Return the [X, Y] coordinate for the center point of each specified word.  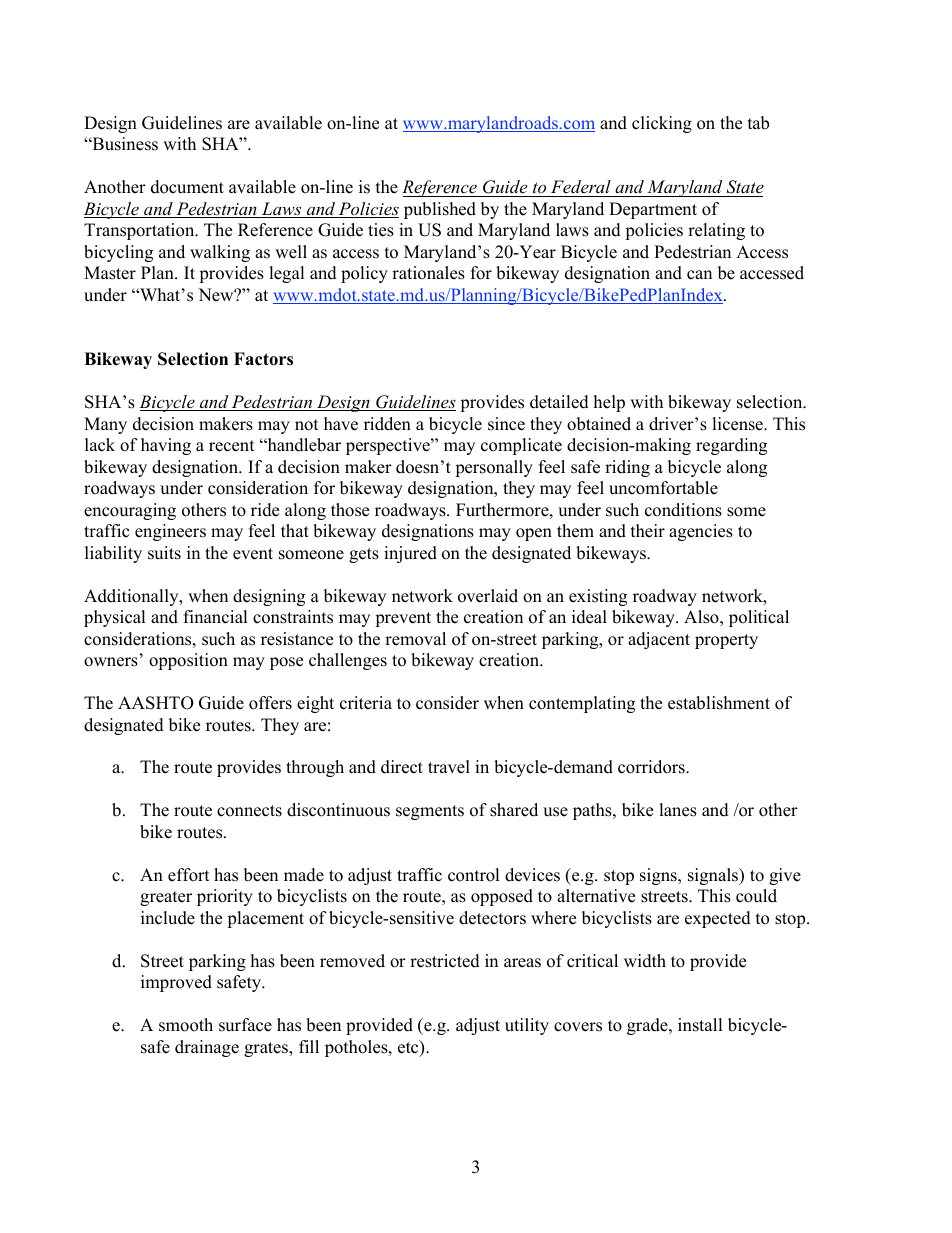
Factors [263, 359]
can [699, 275]
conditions [683, 510]
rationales [428, 273]
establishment [719, 703]
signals [714, 876]
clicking [662, 124]
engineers [170, 532]
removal [415, 639]
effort [189, 875]
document [187, 187]
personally [494, 468]
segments [430, 812]
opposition [188, 661]
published [440, 210]
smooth [186, 1025]
